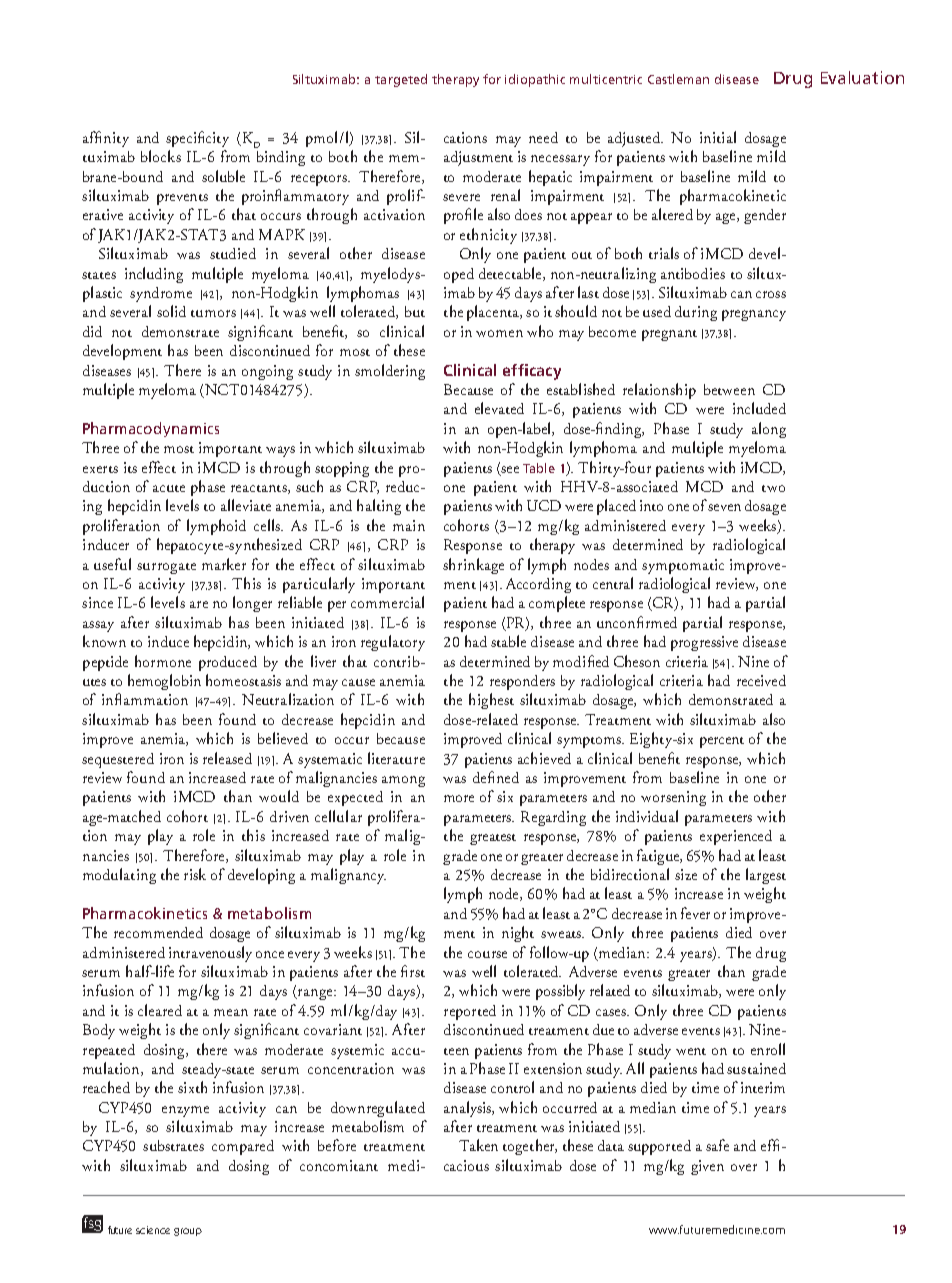  What do you see at coordinates (188, 1232) in the page?
I see `group` at bounding box center [188, 1232].
